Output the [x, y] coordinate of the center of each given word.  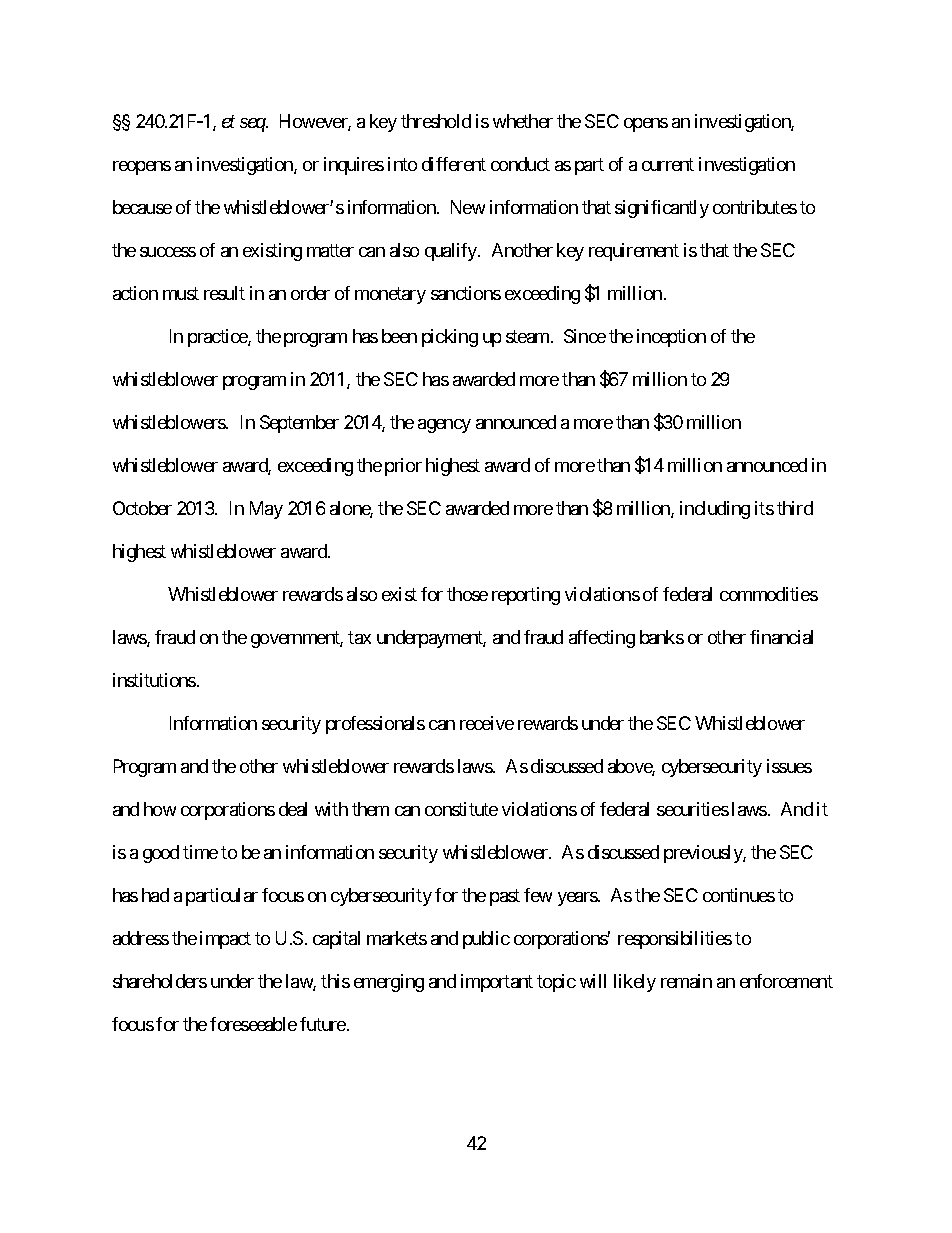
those [467, 594]
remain [686, 981]
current [668, 165]
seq [253, 125]
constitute [461, 809]
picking [450, 338]
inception [671, 338]
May [266, 510]
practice [218, 338]
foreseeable [253, 1024]
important [497, 983]
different [454, 164]
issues [789, 766]
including [715, 510]
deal [293, 809]
